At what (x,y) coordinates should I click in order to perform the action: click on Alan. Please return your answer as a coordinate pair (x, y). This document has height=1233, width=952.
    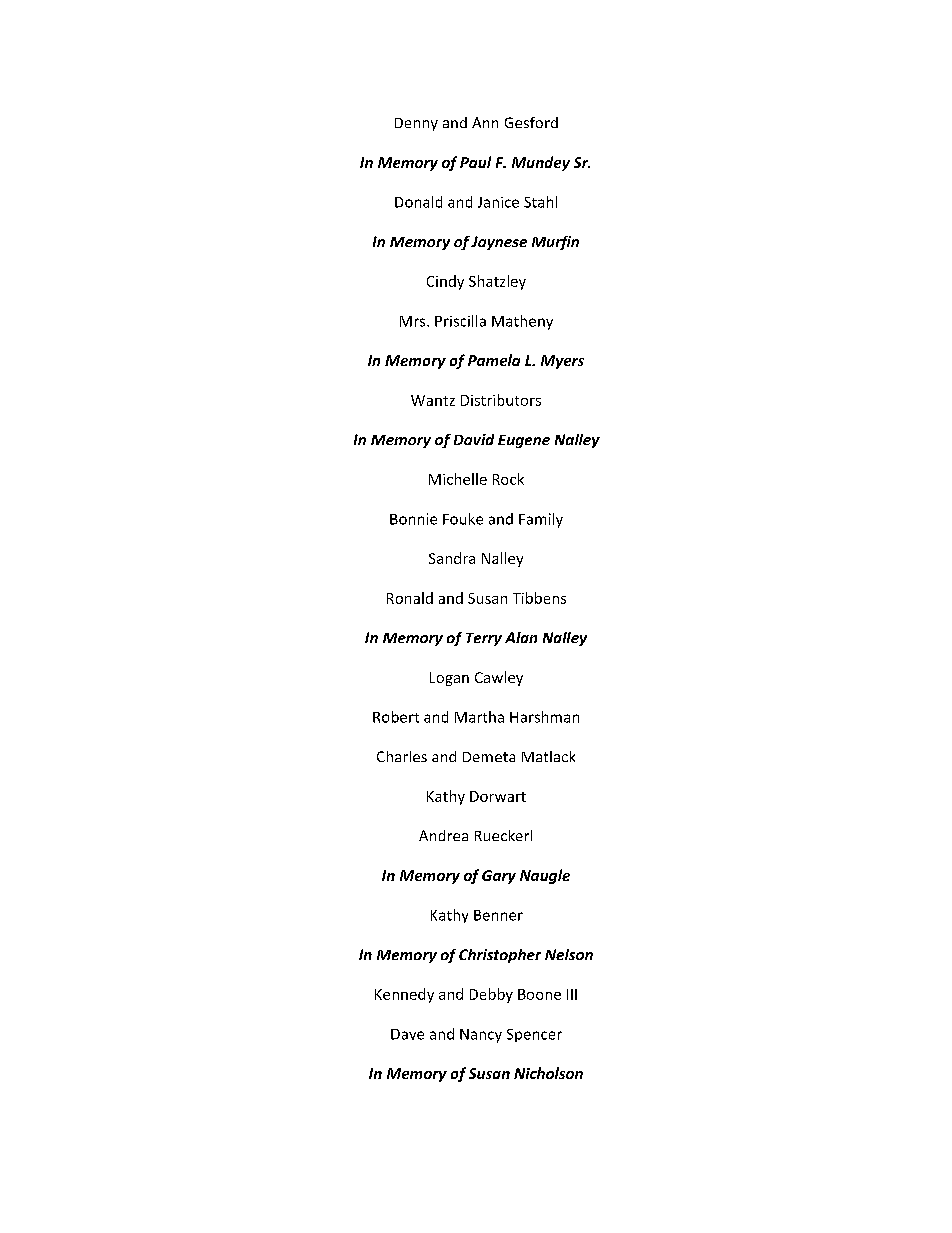
    Looking at the image, I should click on (521, 637).
